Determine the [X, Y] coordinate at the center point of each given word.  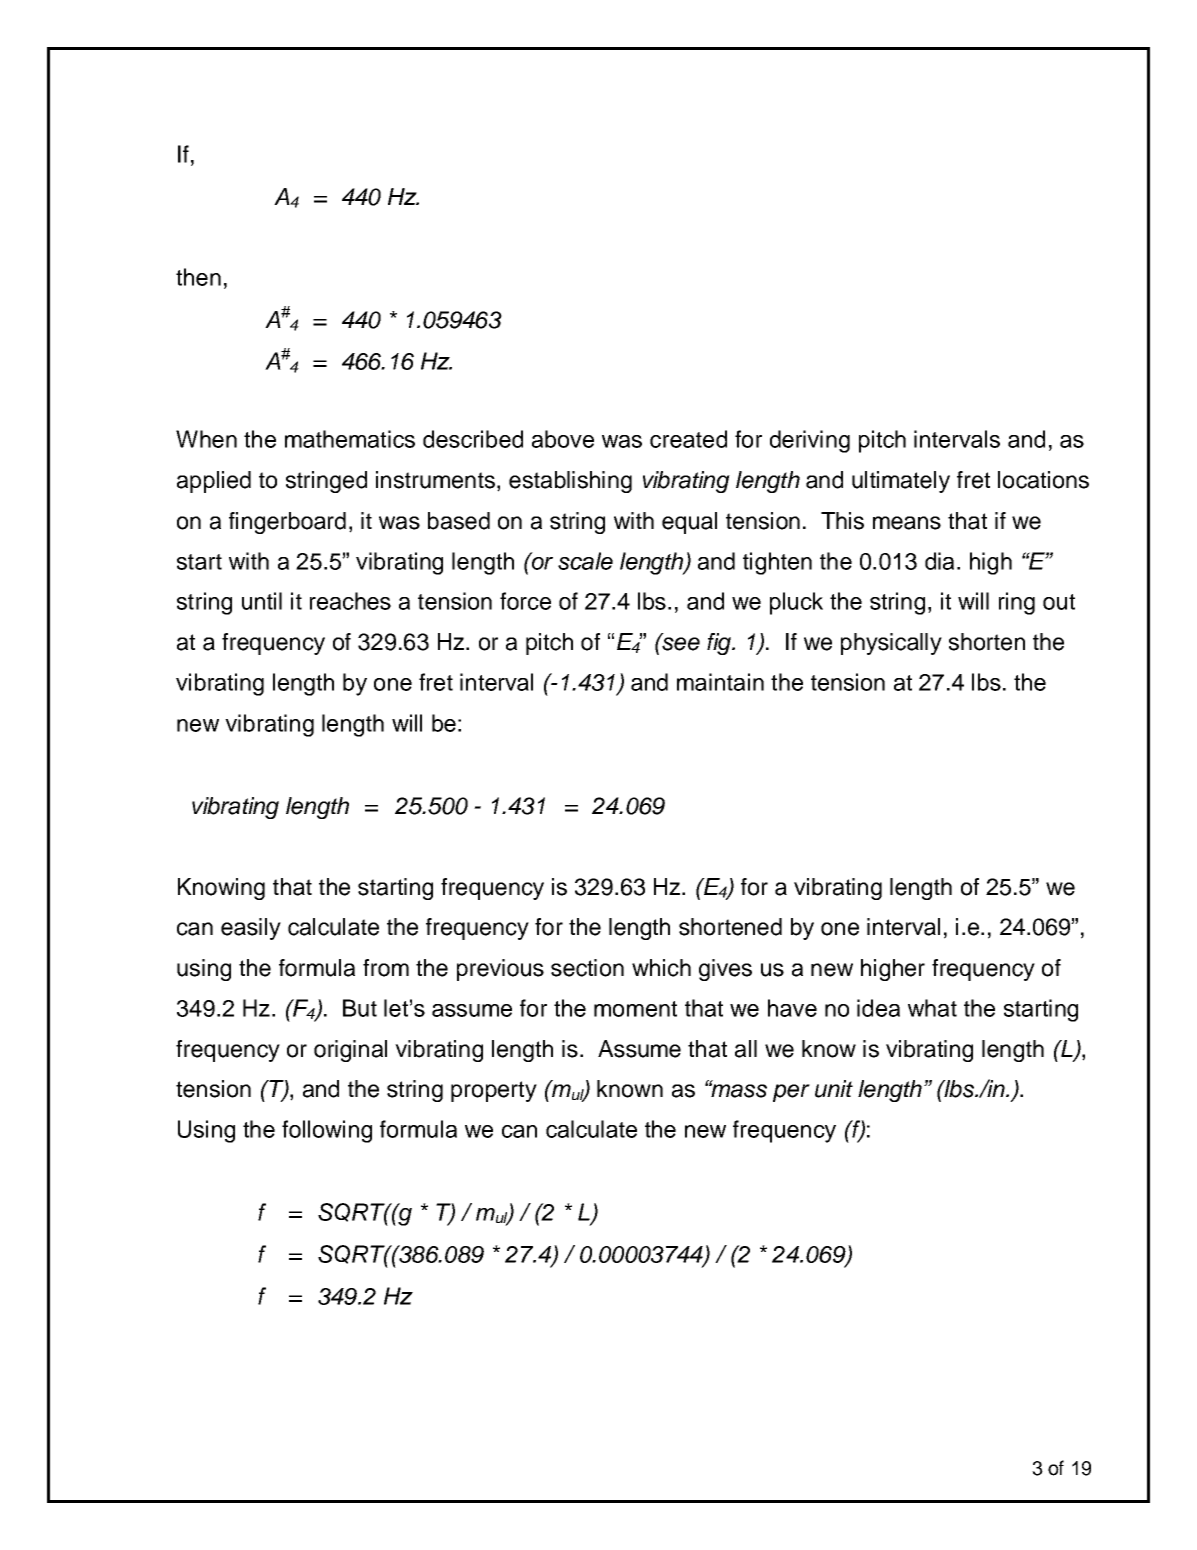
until [262, 601]
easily [251, 929]
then [198, 277]
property [494, 1091]
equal [689, 523]
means [907, 523]
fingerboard [287, 523]
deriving [810, 441]
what [932, 1008]
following [327, 1131]
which [661, 968]
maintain [720, 682]
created [688, 439]
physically [891, 644]
